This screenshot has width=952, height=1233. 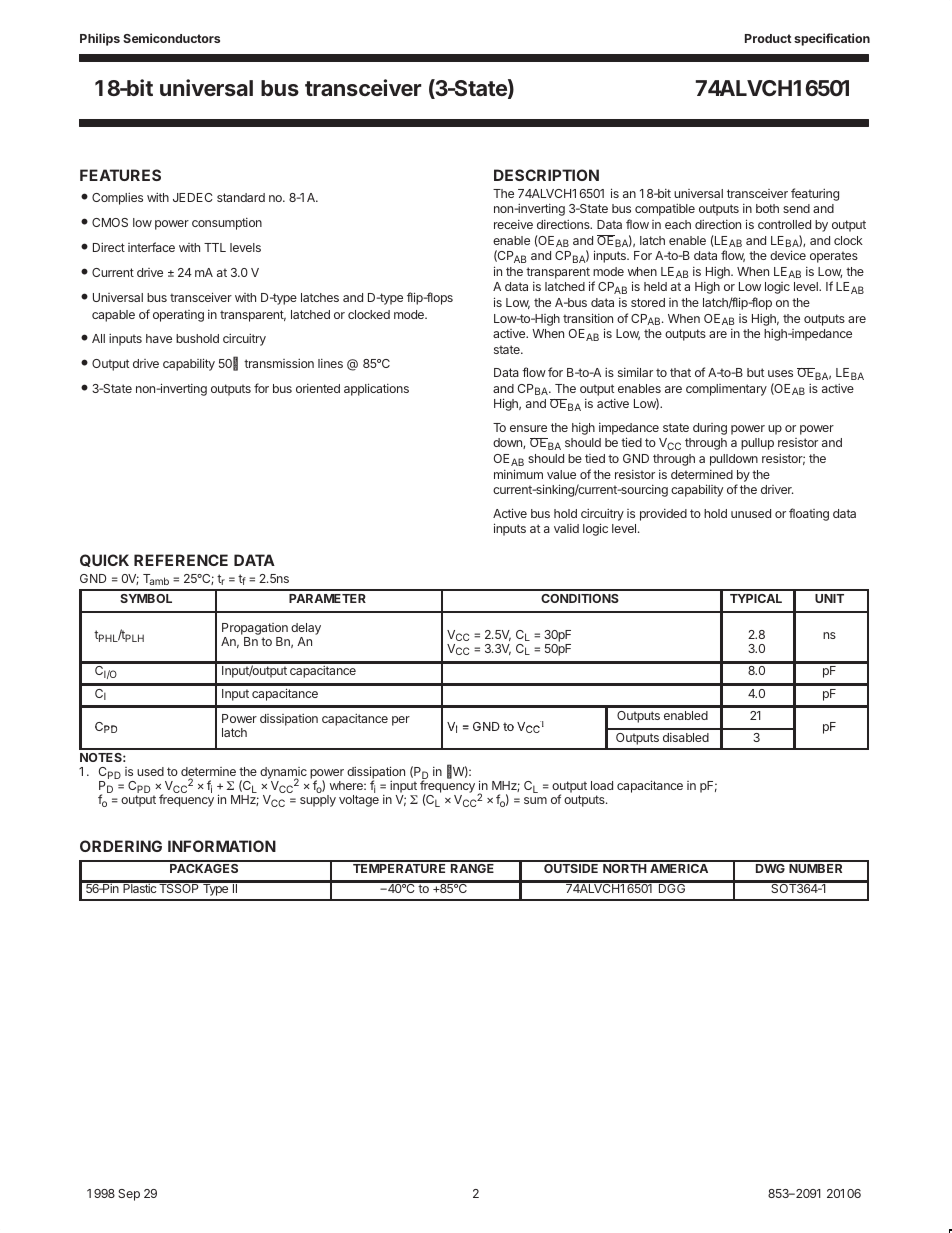 I want to click on load, so click(x=602, y=785).
